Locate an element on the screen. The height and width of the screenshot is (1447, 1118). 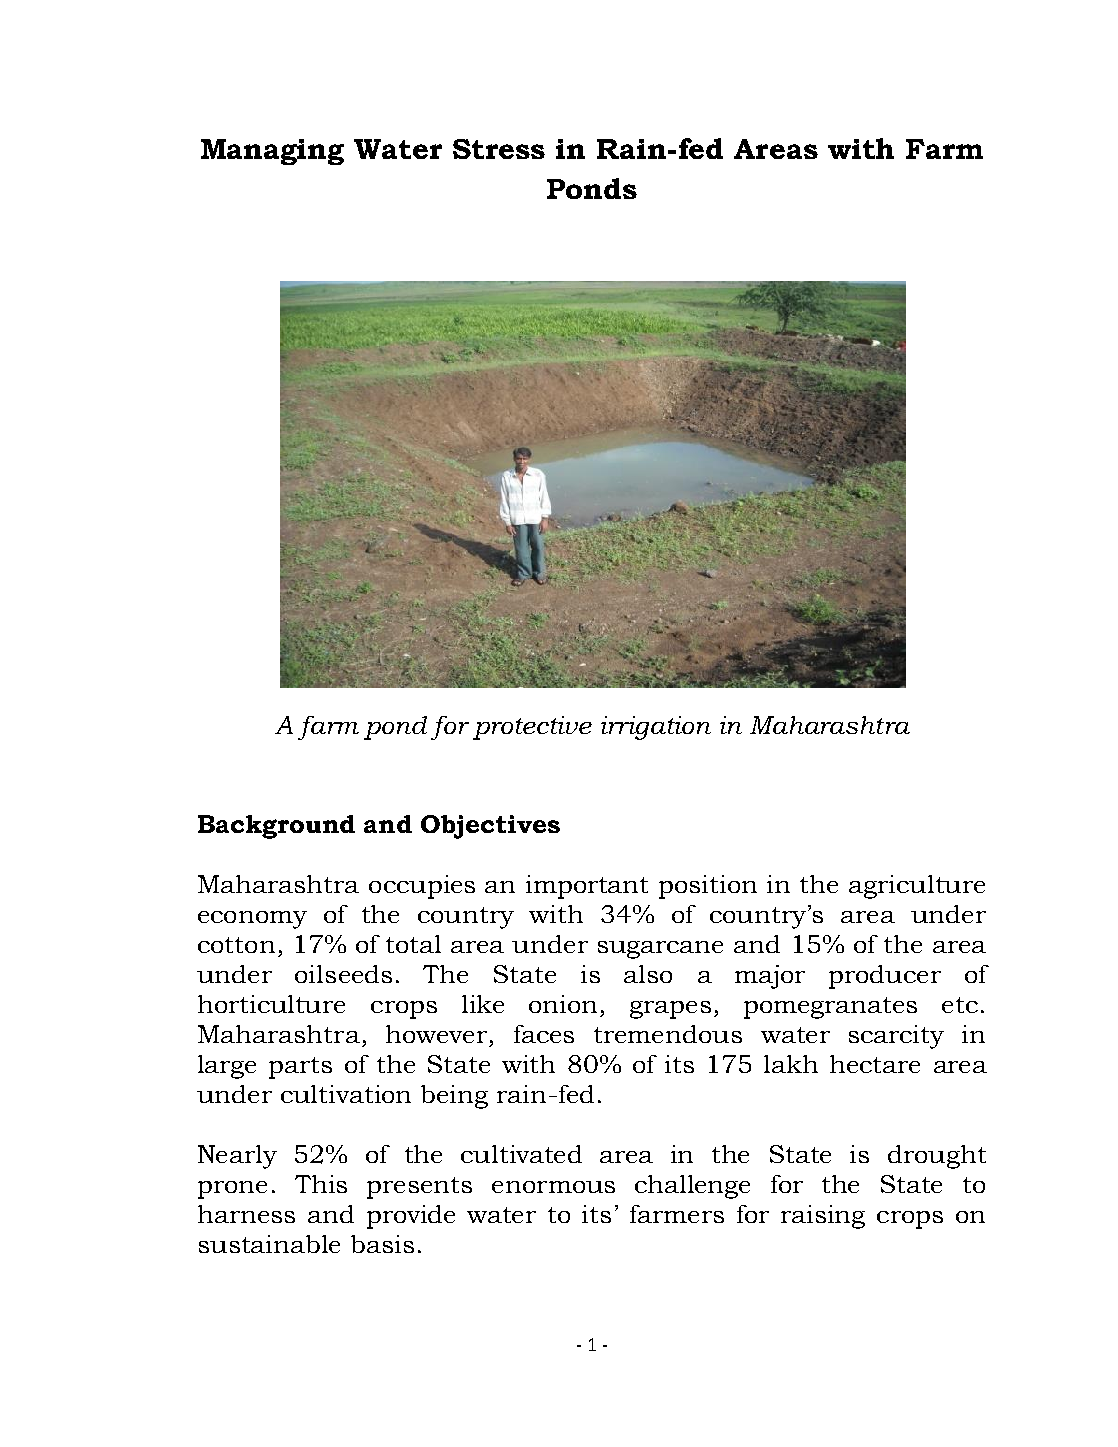
Background is located at coordinates (276, 827).
